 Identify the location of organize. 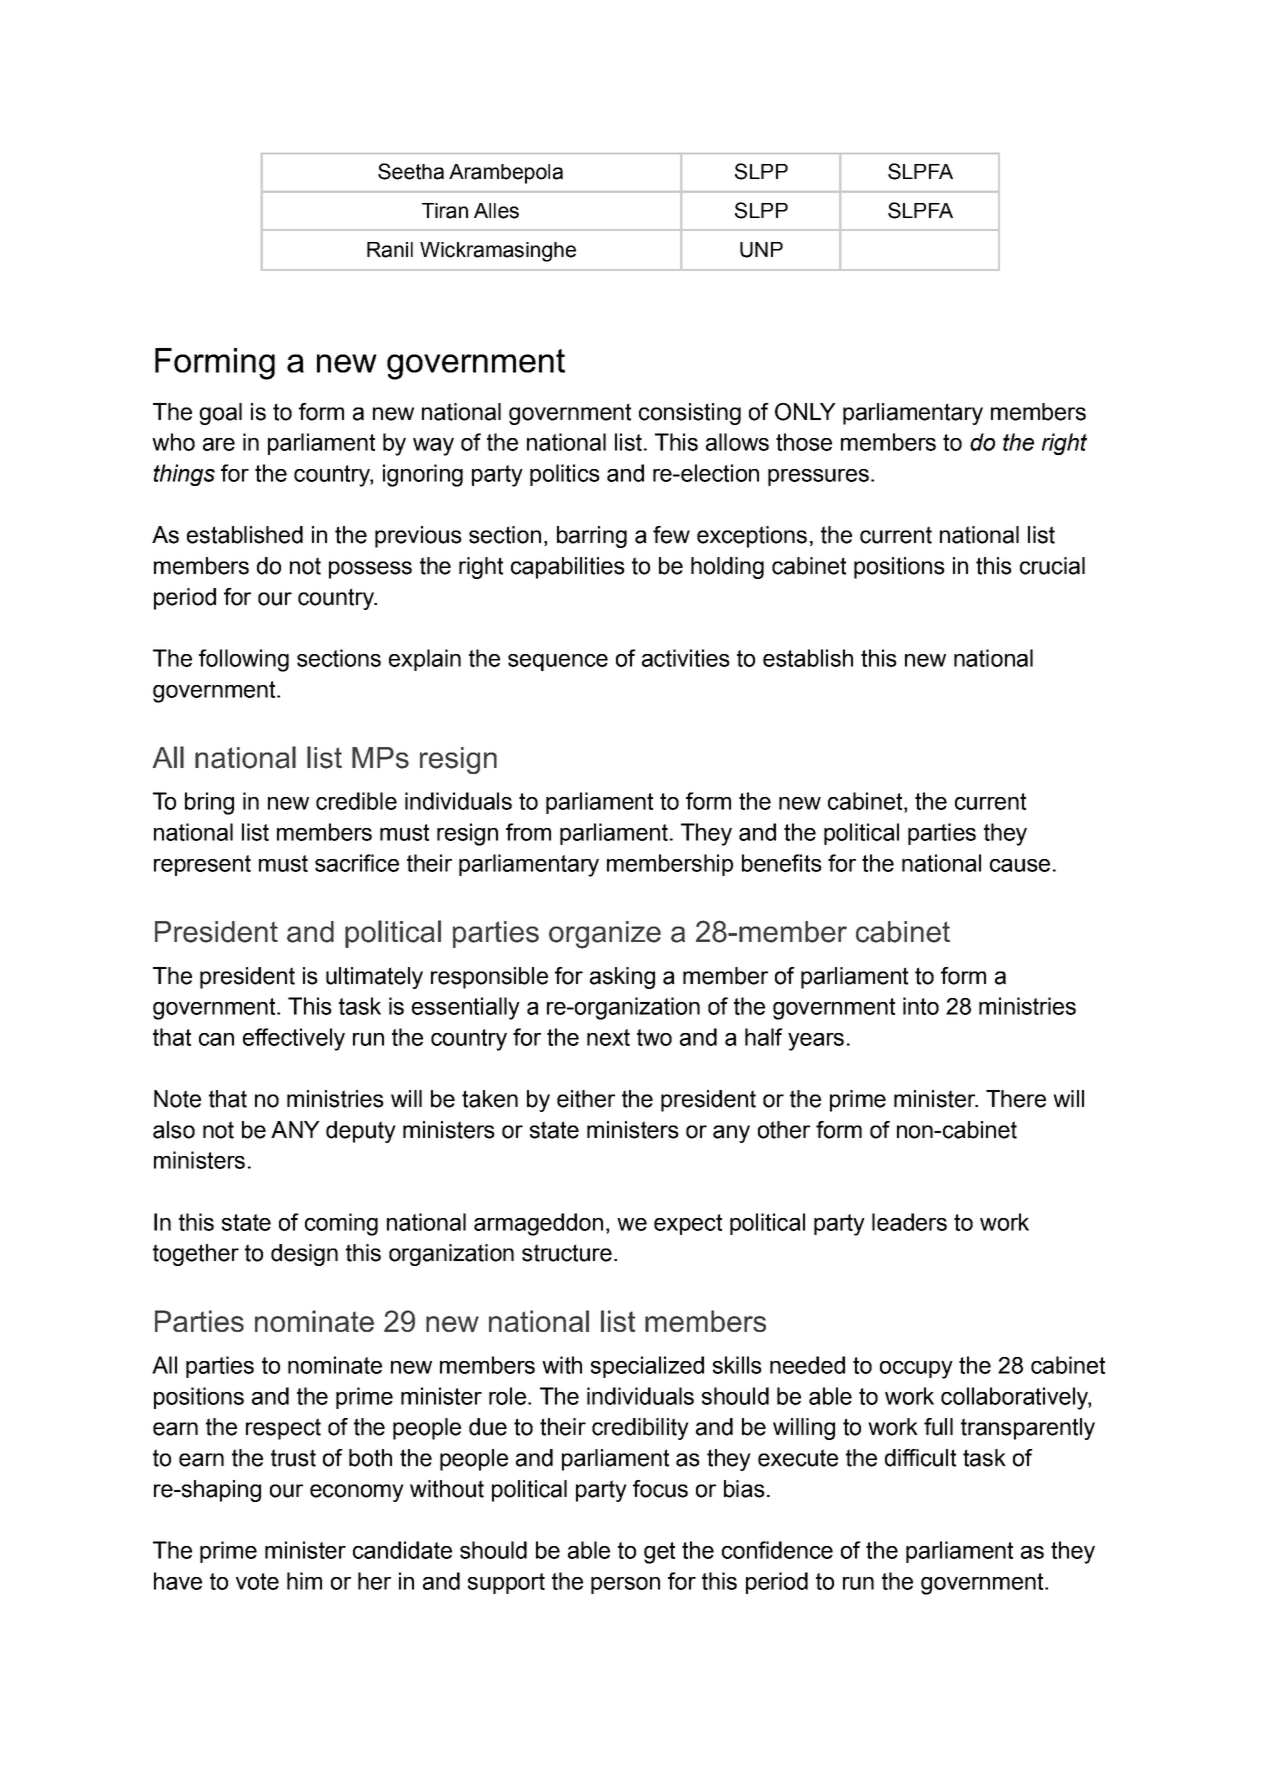
(605, 935).
